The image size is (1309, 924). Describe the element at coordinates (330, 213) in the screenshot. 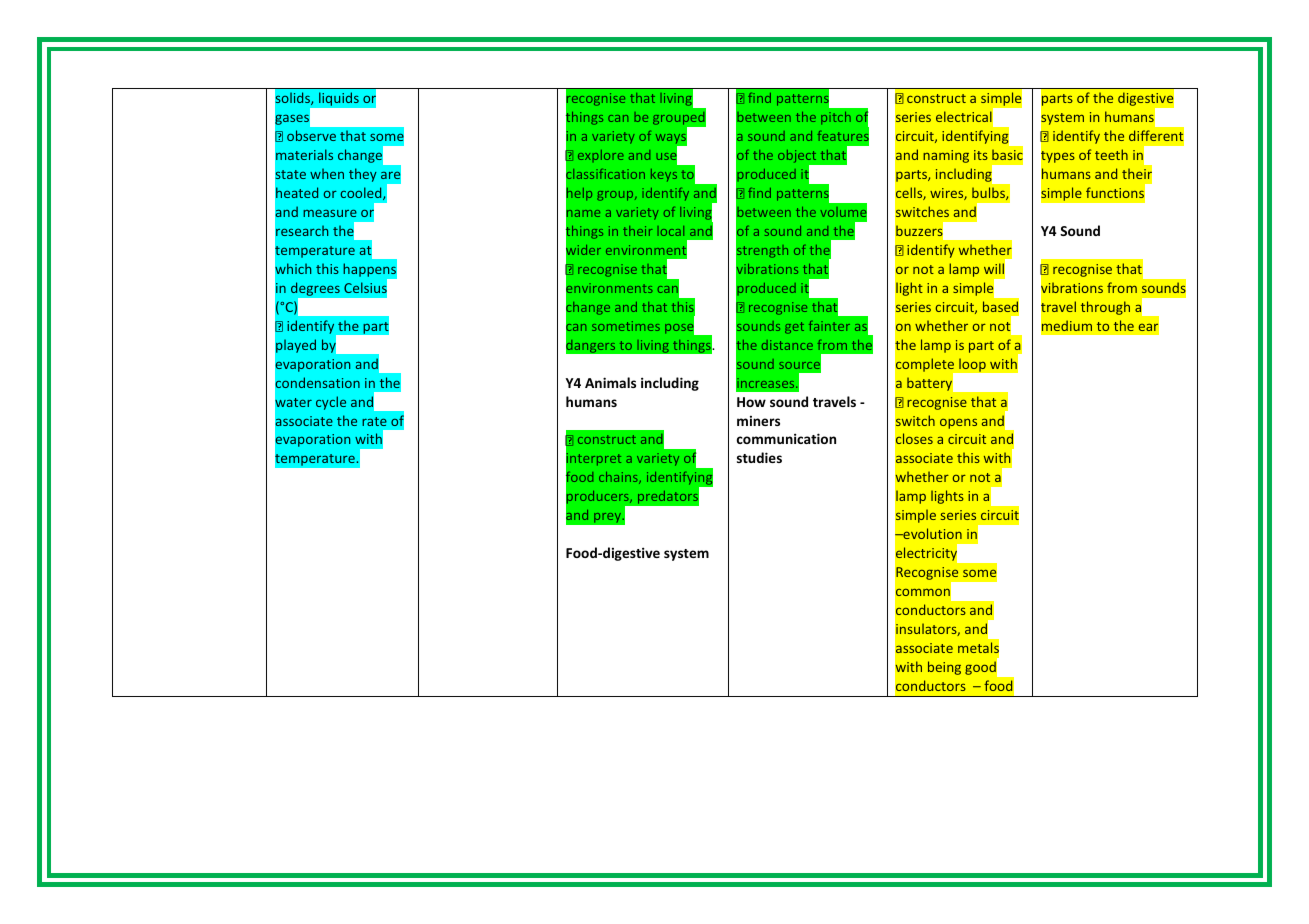

I see `measure` at that location.
